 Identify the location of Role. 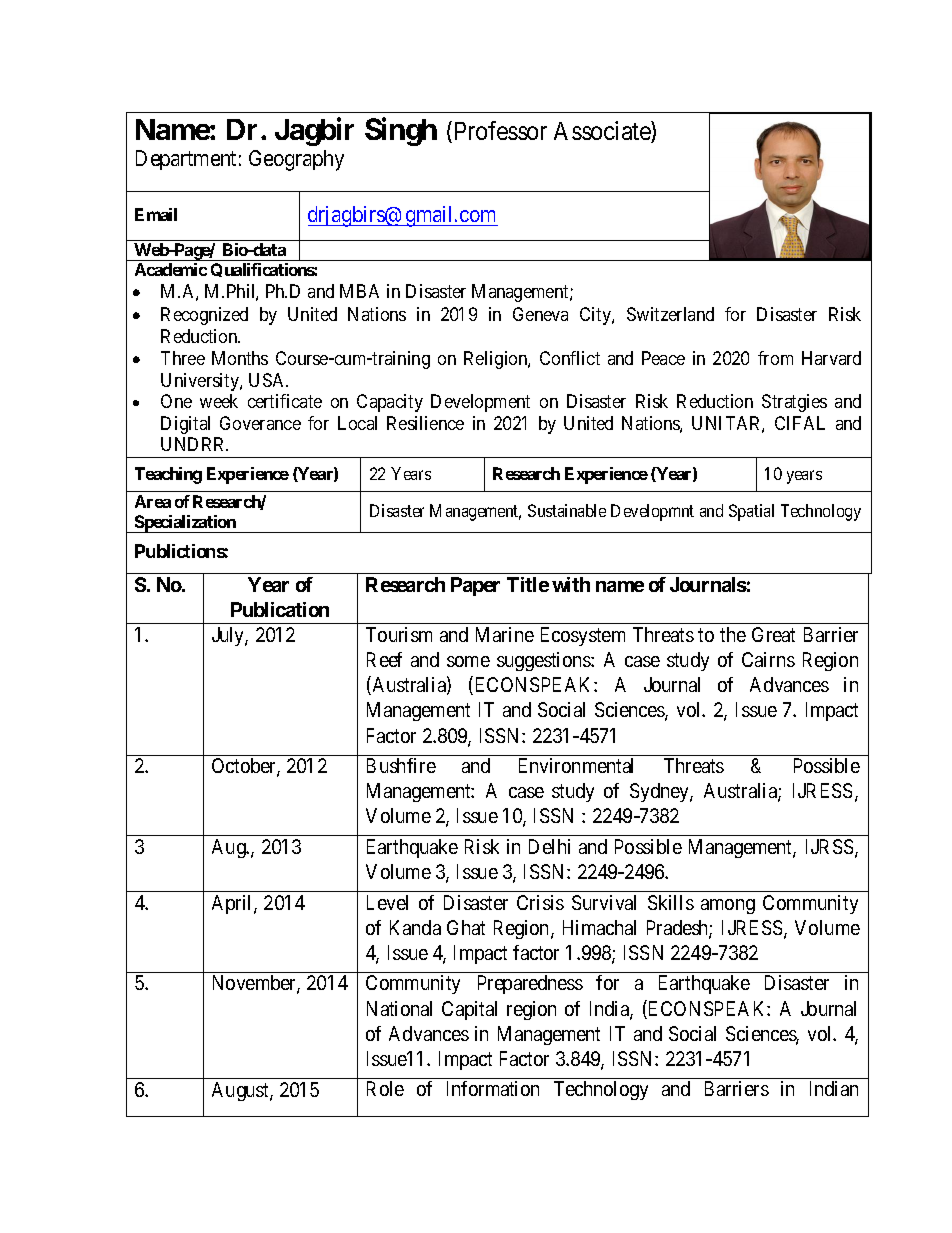
(385, 1088).
